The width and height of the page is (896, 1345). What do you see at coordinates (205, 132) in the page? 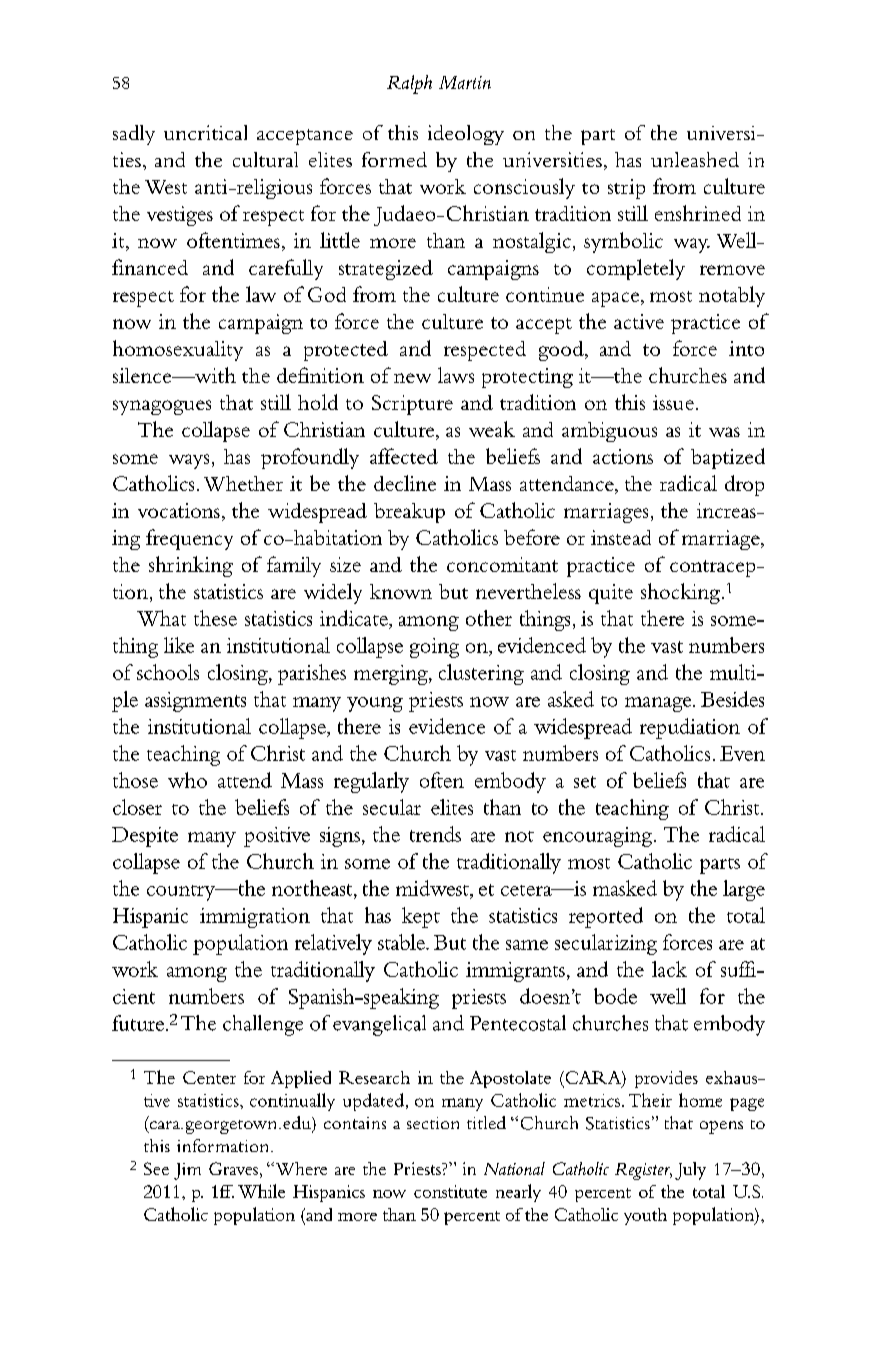
I see `uncritical` at bounding box center [205, 132].
